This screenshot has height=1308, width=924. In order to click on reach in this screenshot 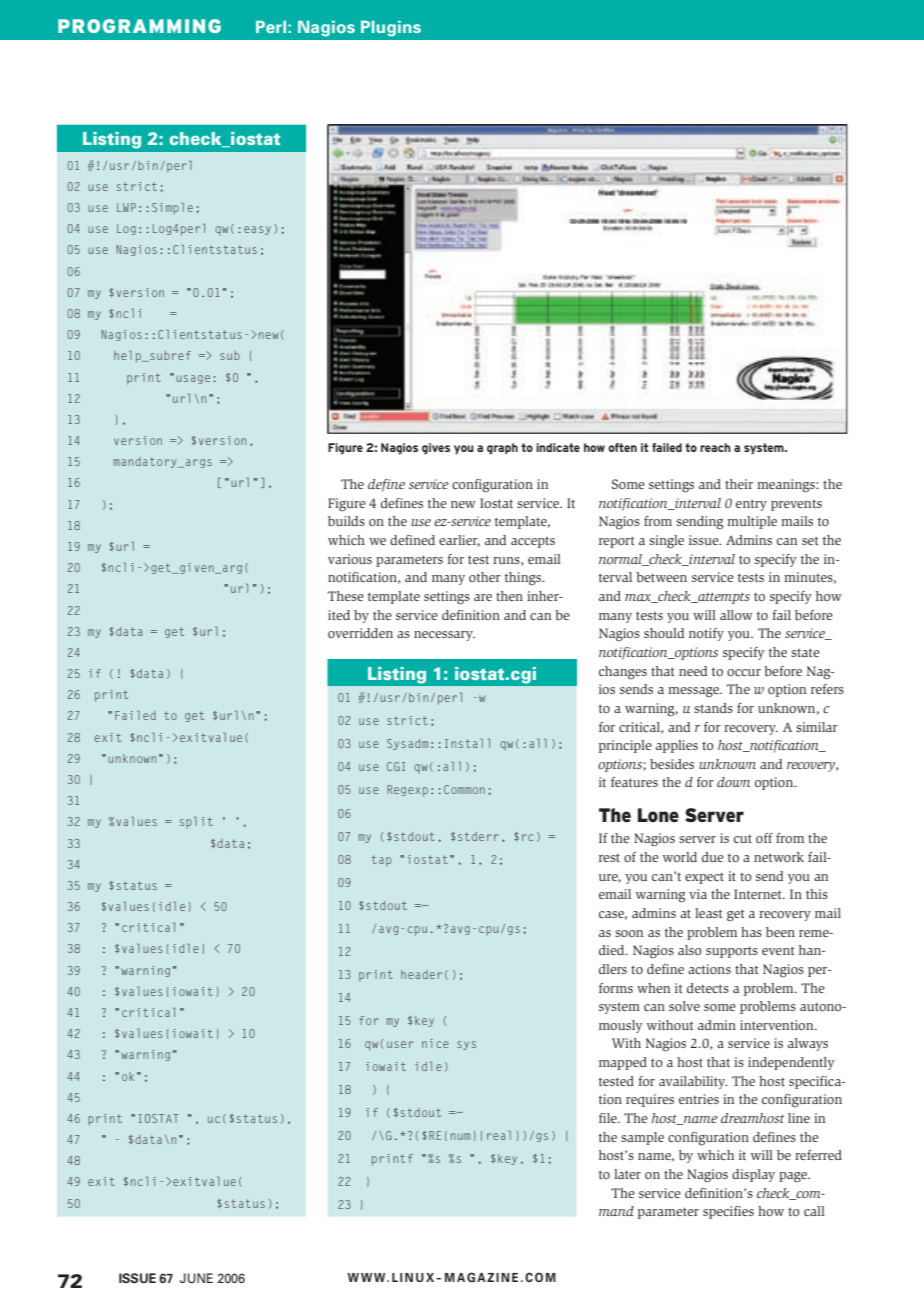, I will do `click(715, 447)`.
